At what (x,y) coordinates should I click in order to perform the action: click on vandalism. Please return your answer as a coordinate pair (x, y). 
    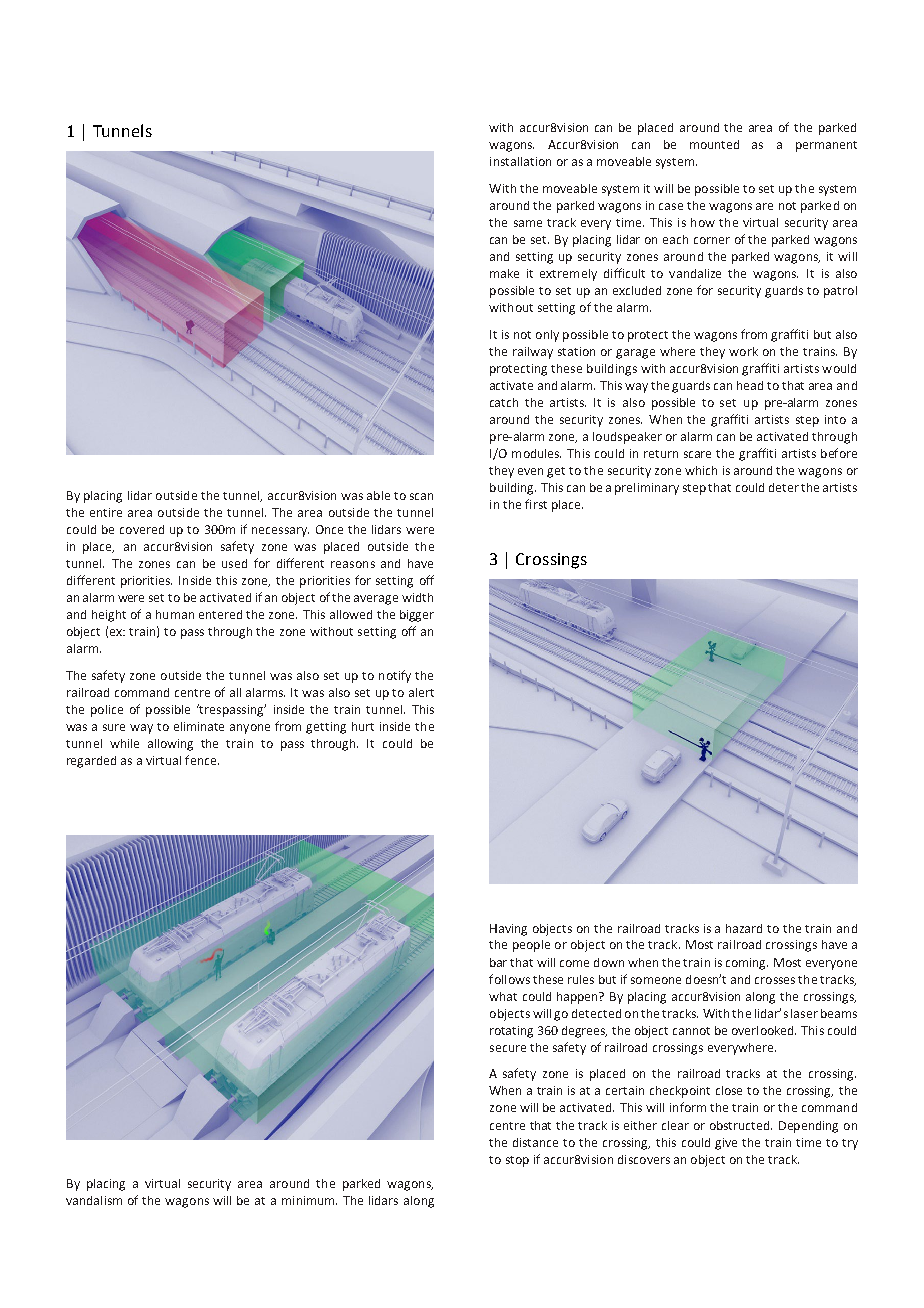
    Looking at the image, I should click on (94, 1200).
